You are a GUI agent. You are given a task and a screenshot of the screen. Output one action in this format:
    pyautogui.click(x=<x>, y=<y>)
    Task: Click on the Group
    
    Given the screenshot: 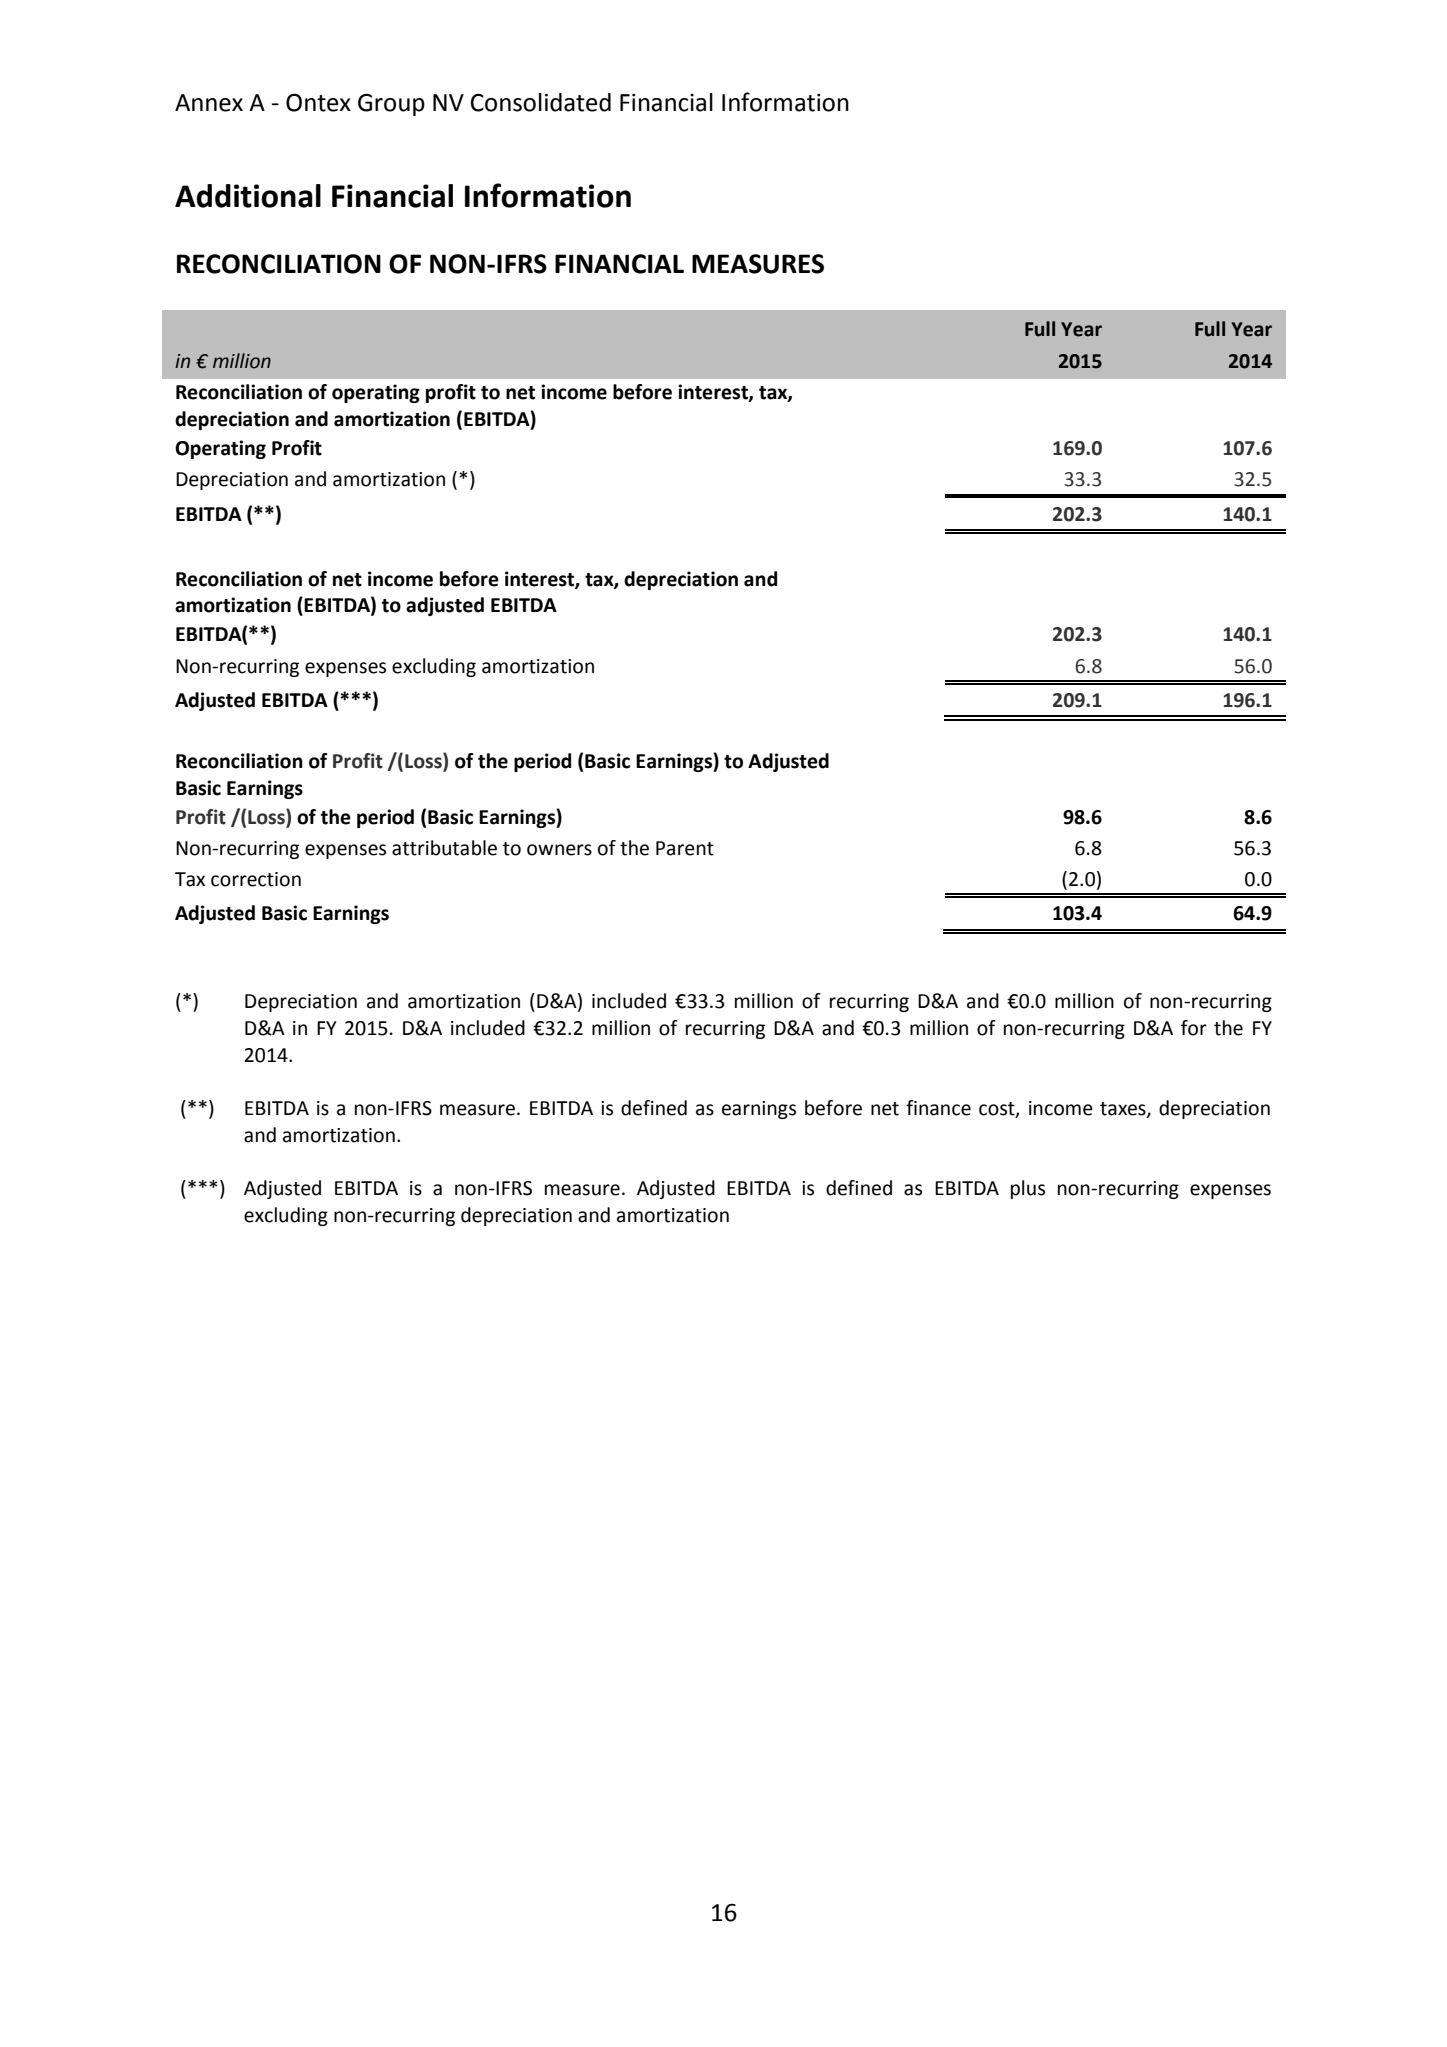 What is the action you would take?
    pyautogui.click(x=391, y=104)
